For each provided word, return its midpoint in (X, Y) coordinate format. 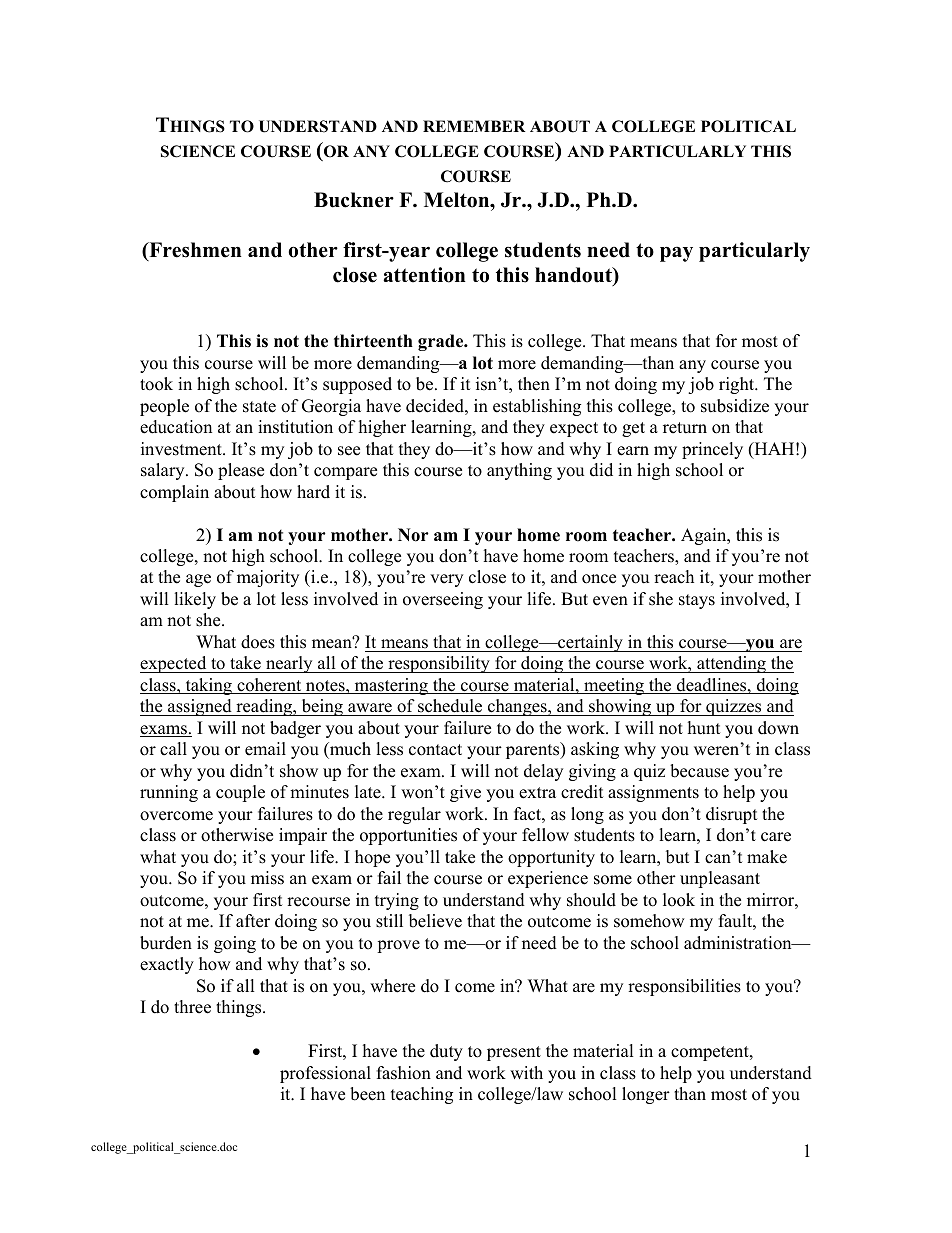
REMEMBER (474, 126)
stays (697, 601)
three (192, 1007)
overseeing (443, 600)
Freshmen (194, 251)
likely (195, 600)
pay (676, 254)
